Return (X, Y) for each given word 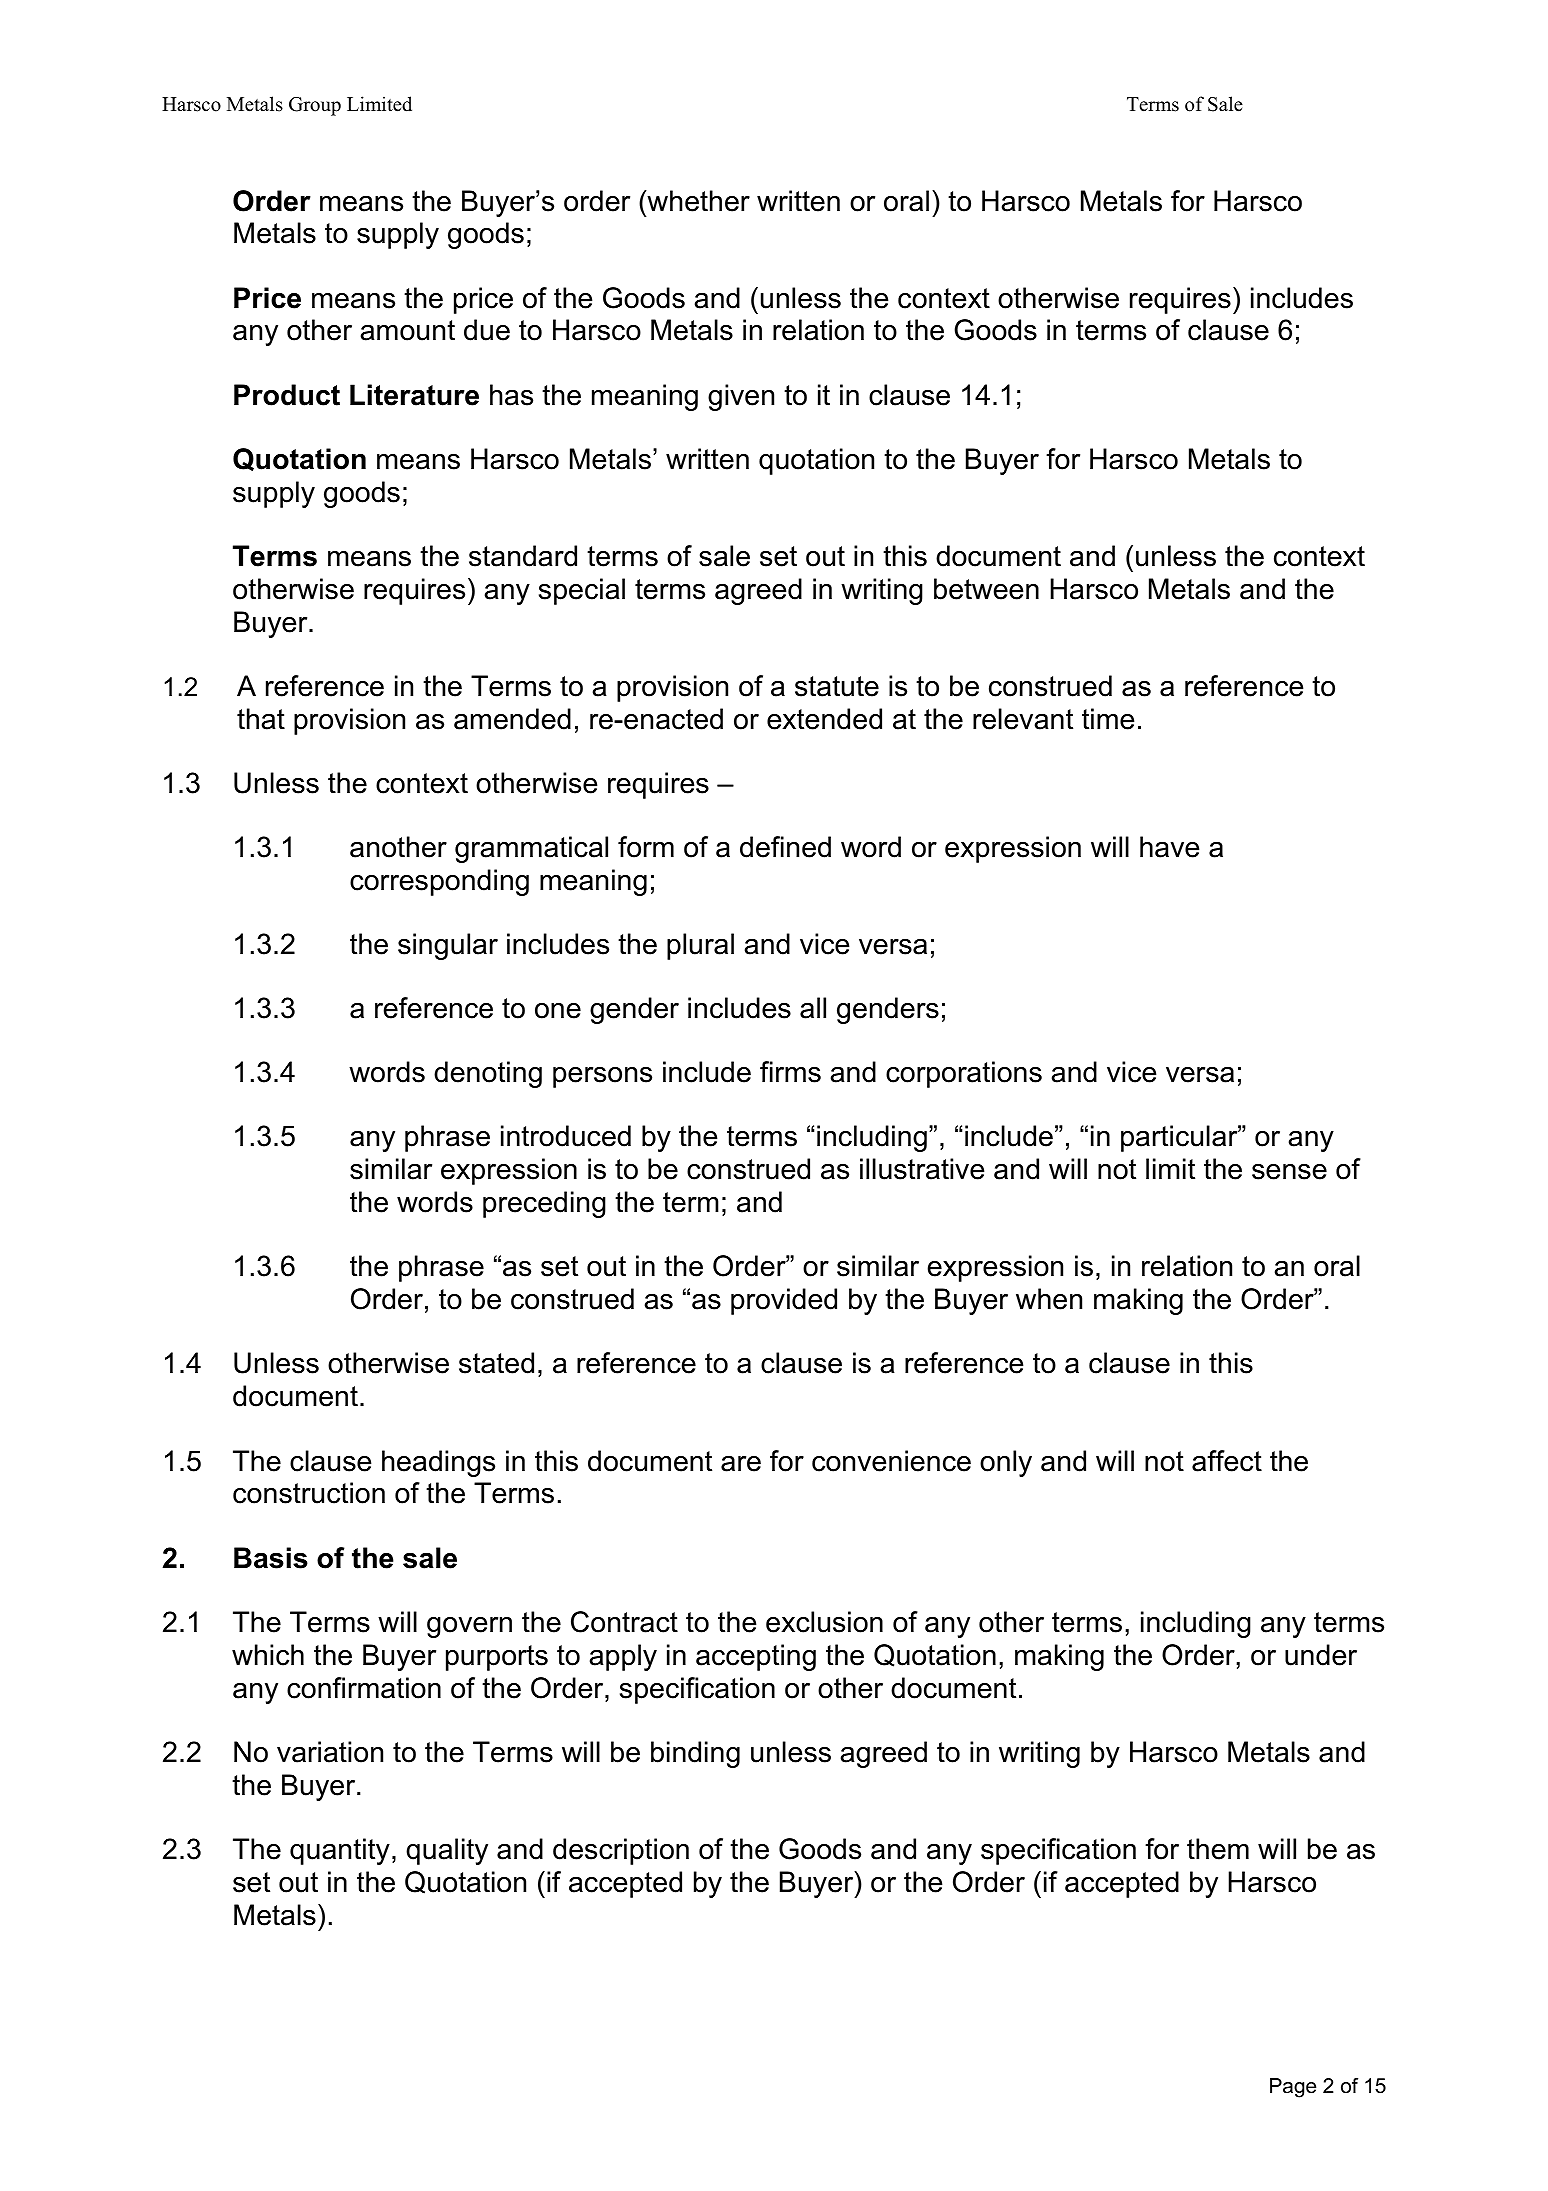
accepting (756, 1657)
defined (785, 847)
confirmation (364, 1688)
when (1049, 1299)
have (1169, 847)
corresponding (439, 882)
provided (784, 1301)
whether (697, 201)
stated (496, 1363)
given (741, 397)
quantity (340, 1851)
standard (523, 556)
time (1108, 719)
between (986, 589)
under (1321, 1655)
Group (315, 106)
